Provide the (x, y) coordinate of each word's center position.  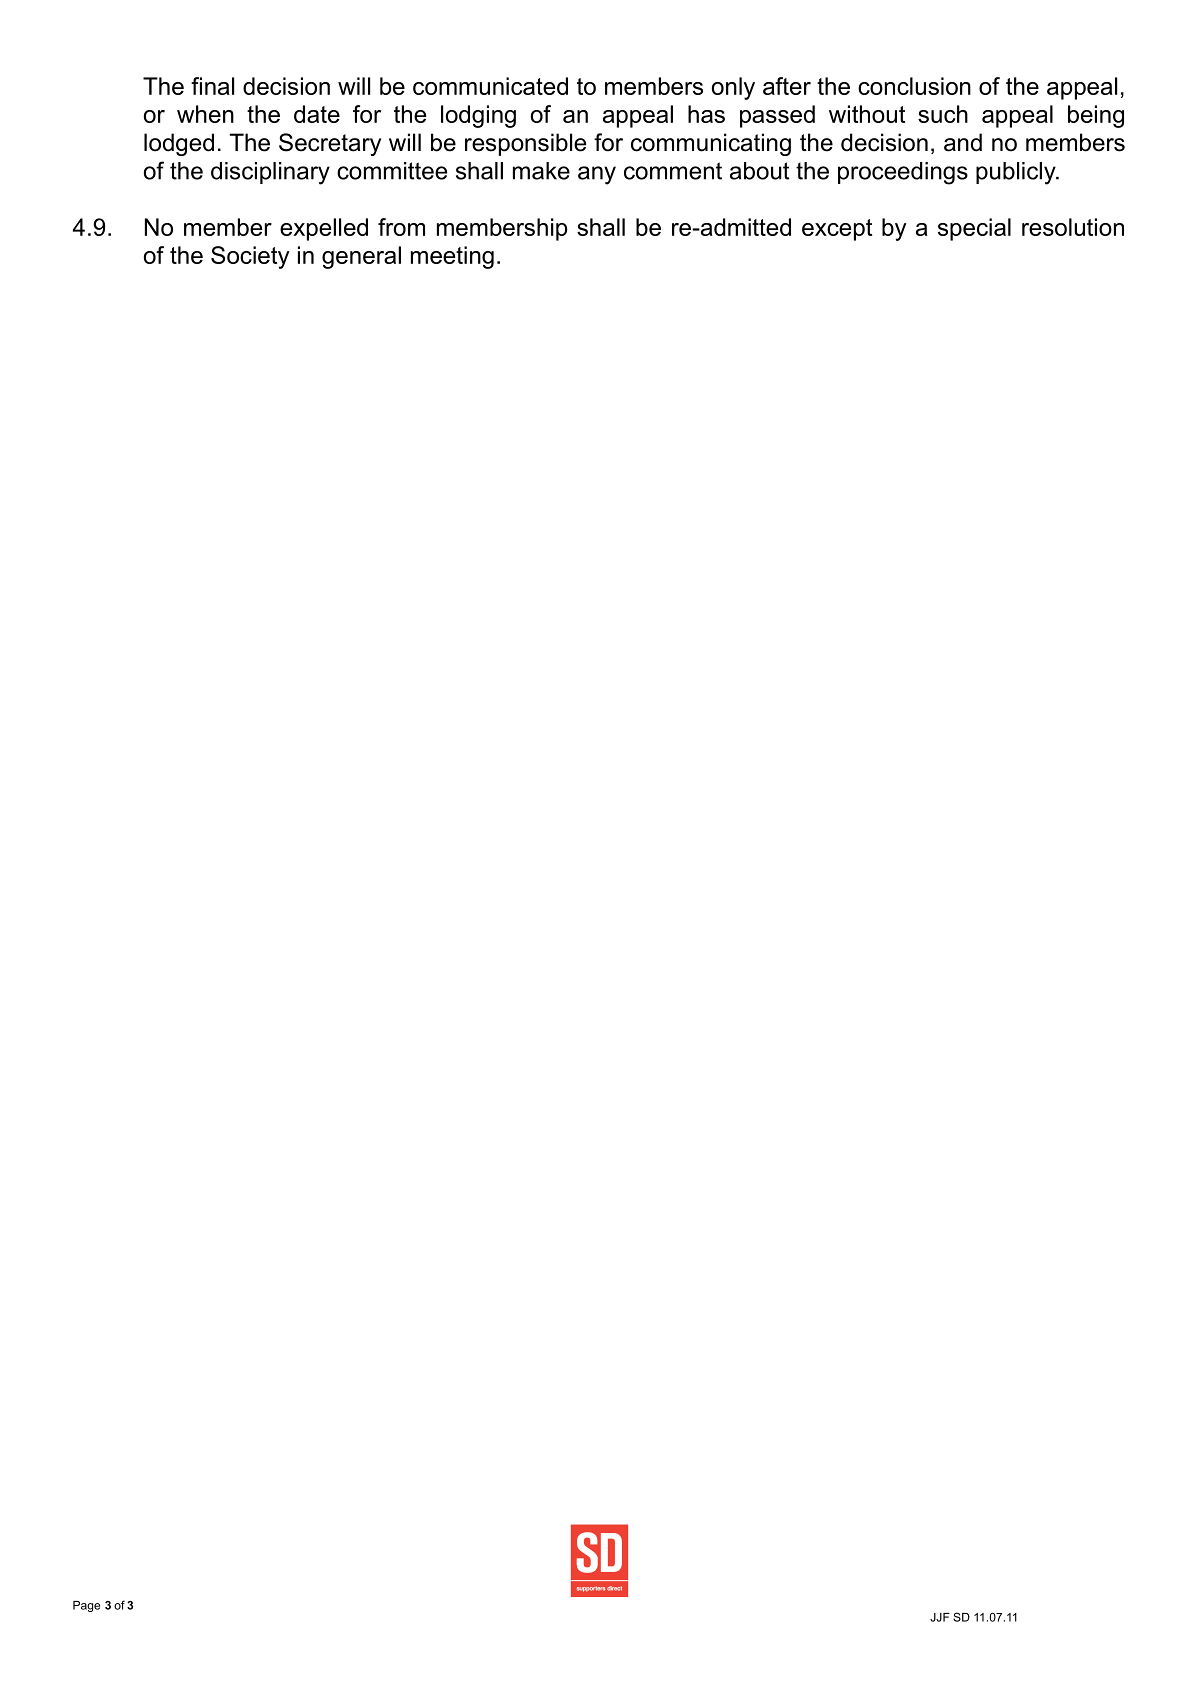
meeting (452, 257)
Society (250, 257)
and (963, 142)
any (597, 175)
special (974, 229)
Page (86, 1606)
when (205, 114)
